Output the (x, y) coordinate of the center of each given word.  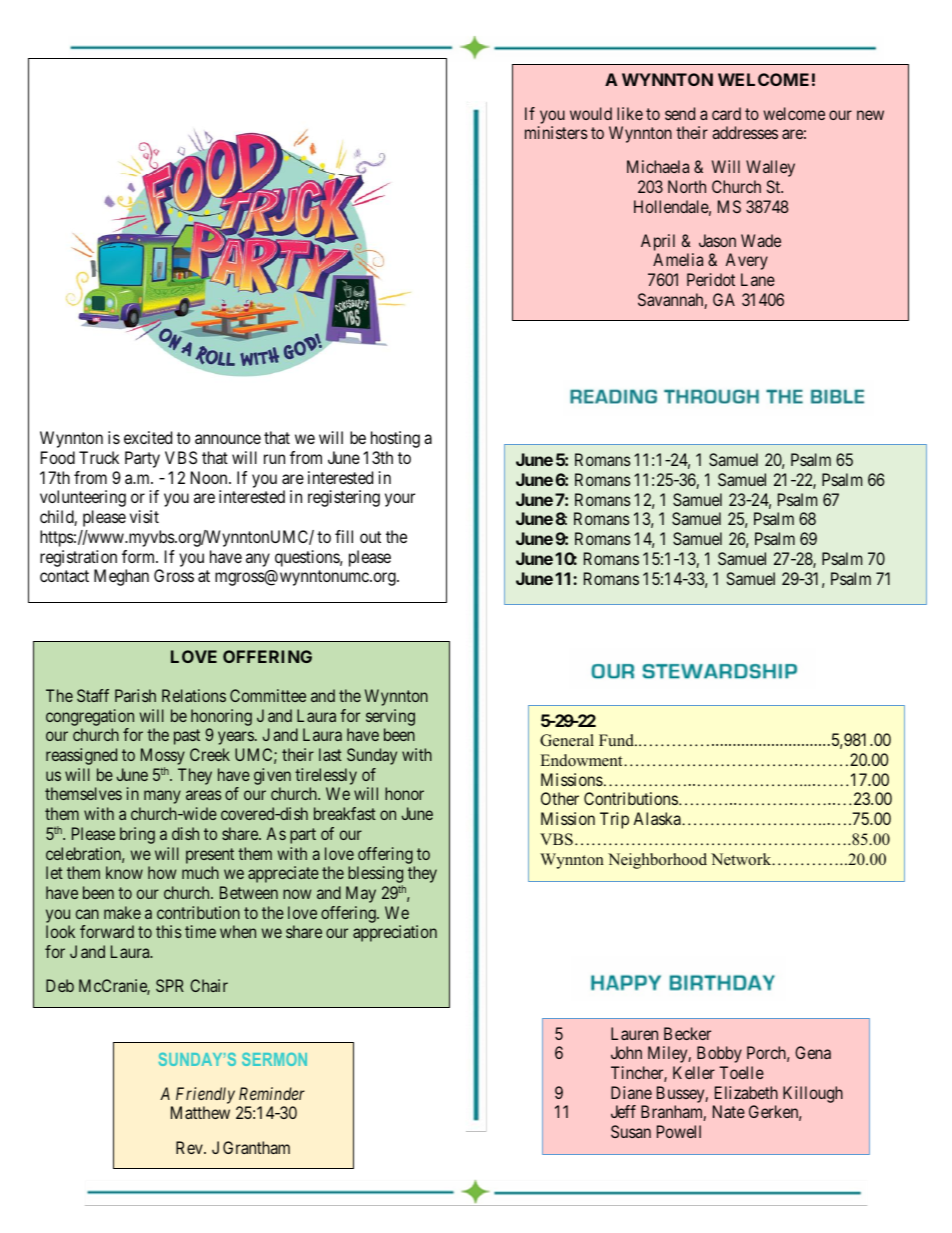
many (162, 797)
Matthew (200, 1112)
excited (148, 437)
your (400, 500)
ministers (556, 132)
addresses (745, 132)
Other (560, 798)
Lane (758, 279)
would (591, 113)
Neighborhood (657, 861)
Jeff (623, 1111)
